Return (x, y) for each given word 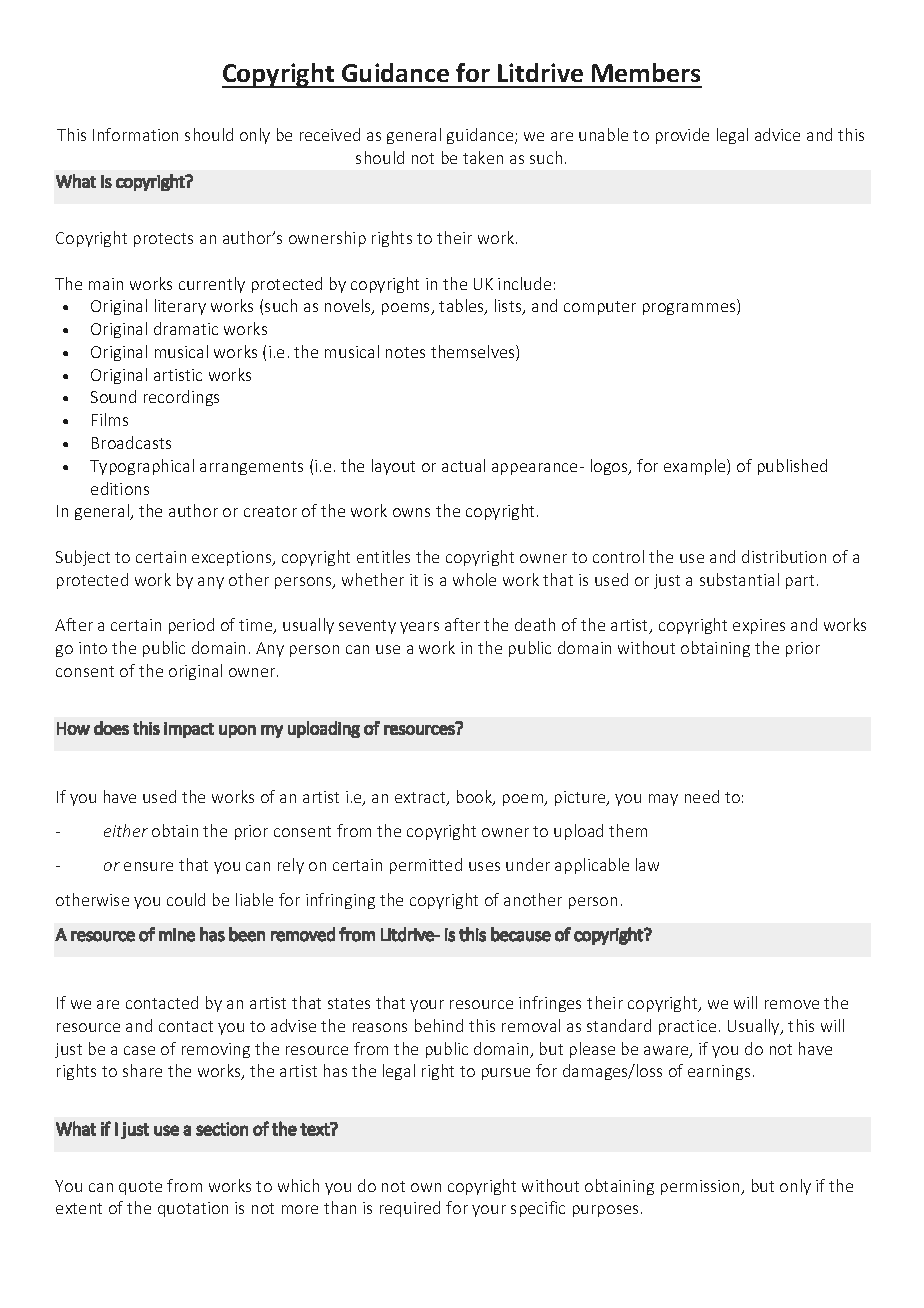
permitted (426, 866)
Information (135, 134)
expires (759, 626)
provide (682, 136)
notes (405, 352)
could (186, 899)
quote (140, 1188)
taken (483, 157)
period (191, 626)
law (647, 864)
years (419, 628)
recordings (181, 398)
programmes (690, 309)
